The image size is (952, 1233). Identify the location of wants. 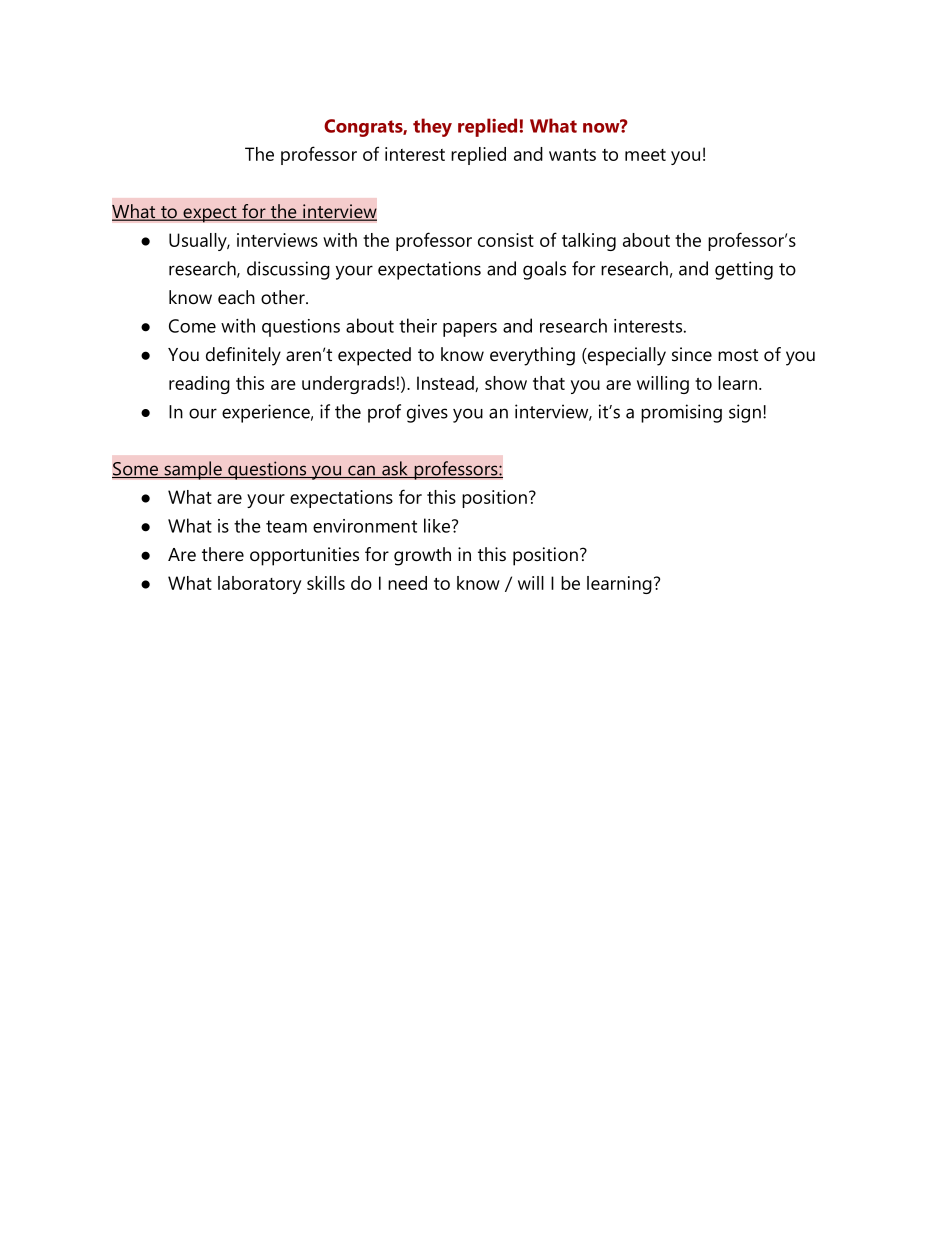
(572, 154).
